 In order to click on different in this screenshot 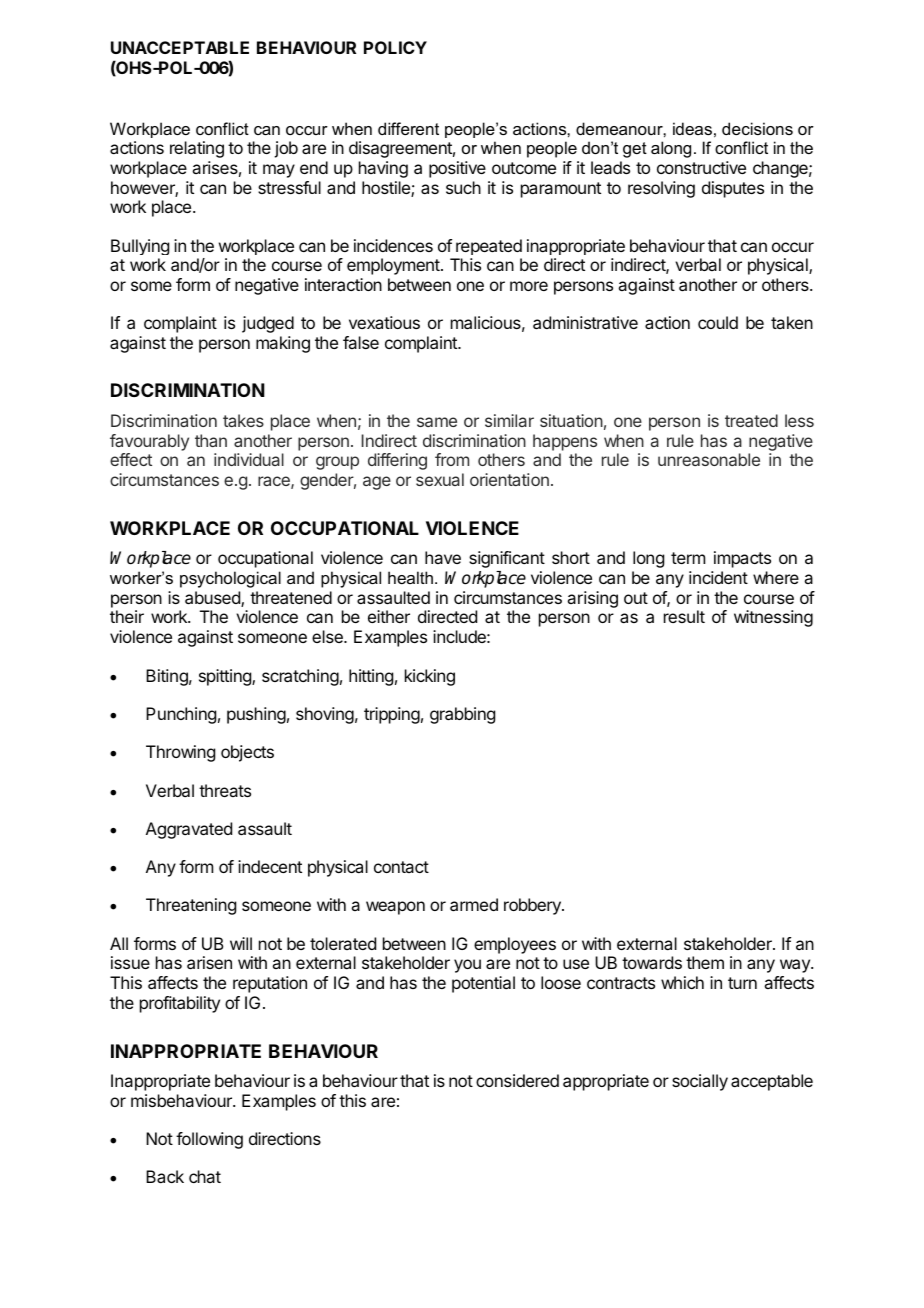, I will do `click(408, 128)`.
